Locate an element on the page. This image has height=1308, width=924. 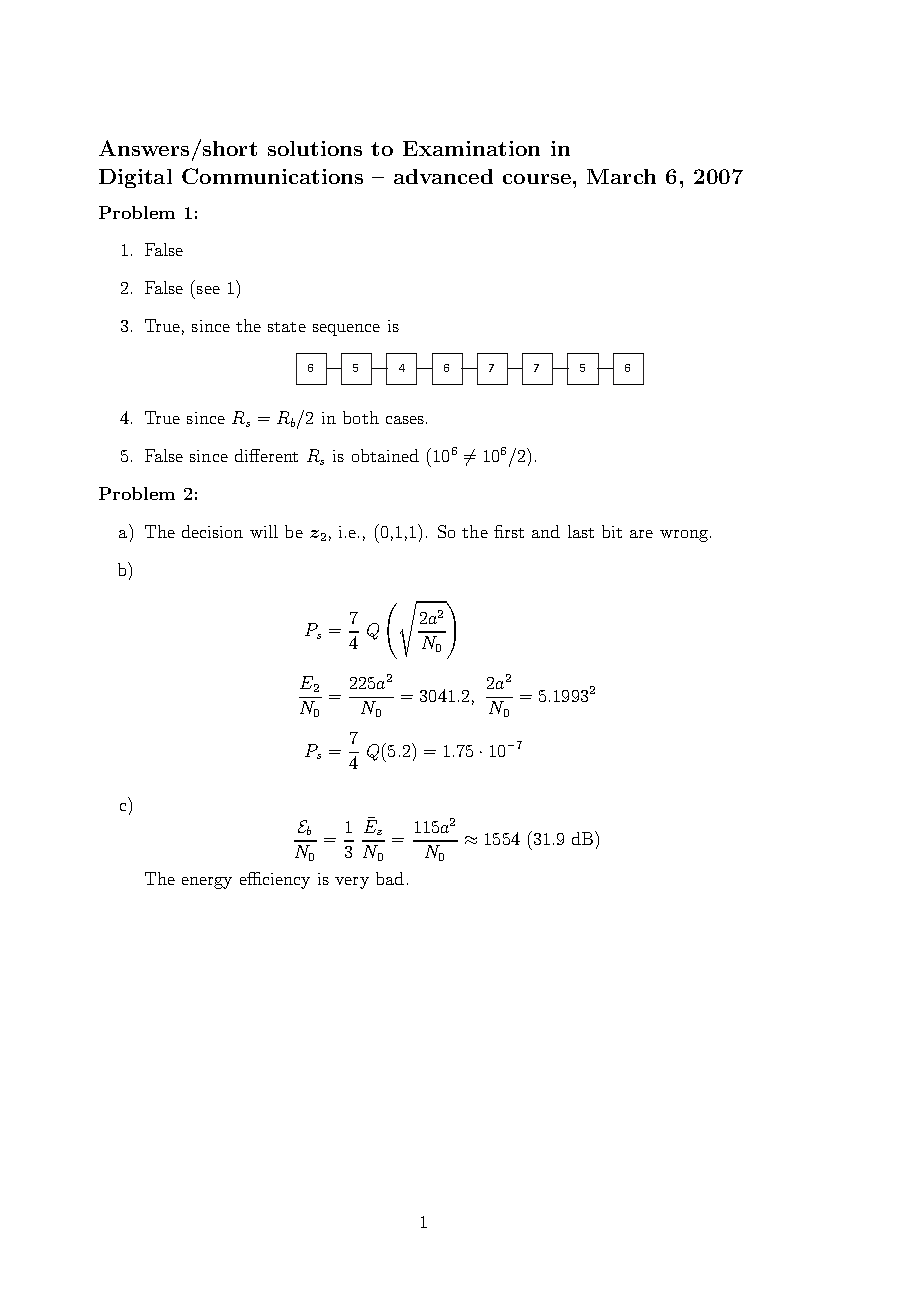
are is located at coordinates (641, 534).
